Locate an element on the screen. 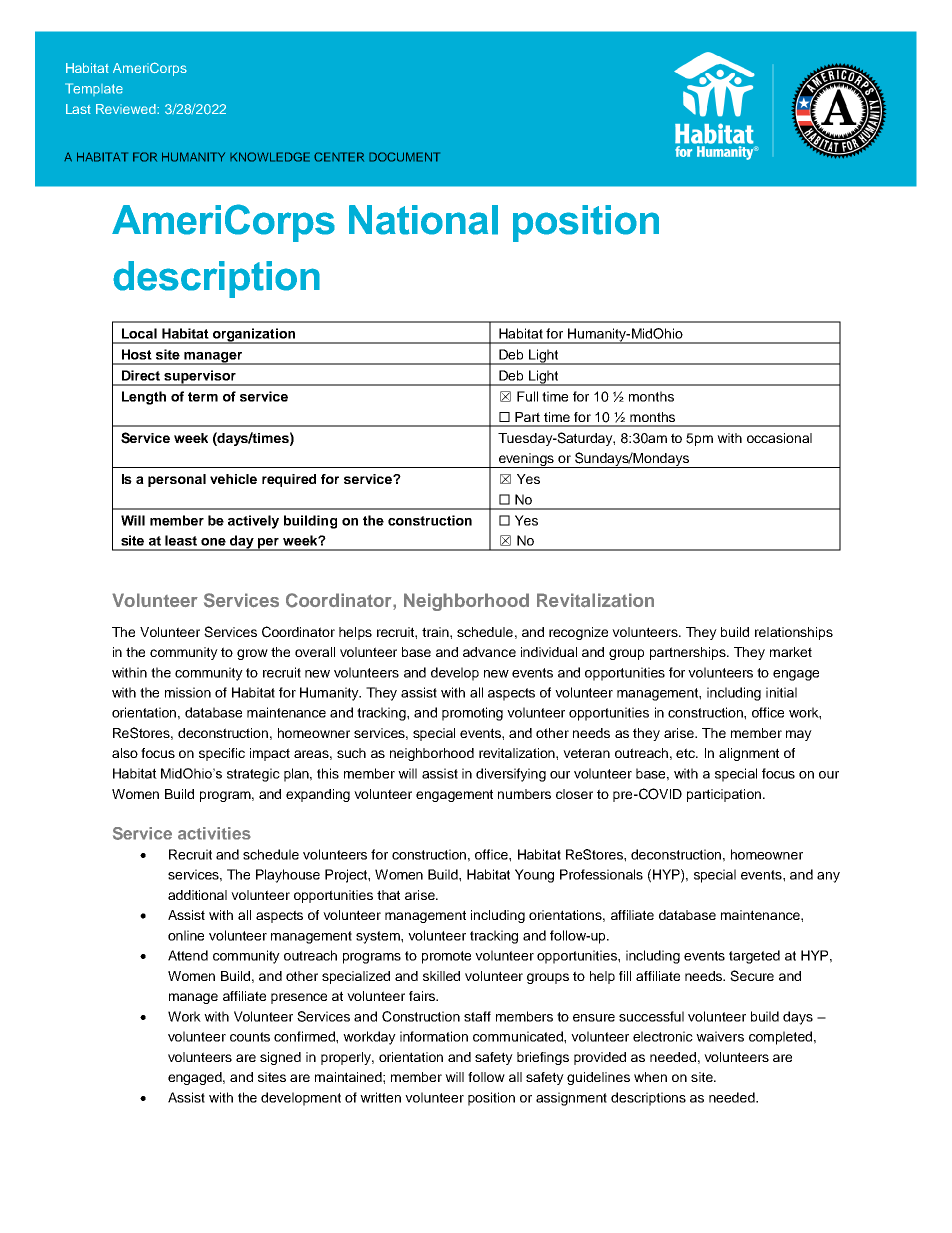  DOCUMENT is located at coordinates (404, 157).
